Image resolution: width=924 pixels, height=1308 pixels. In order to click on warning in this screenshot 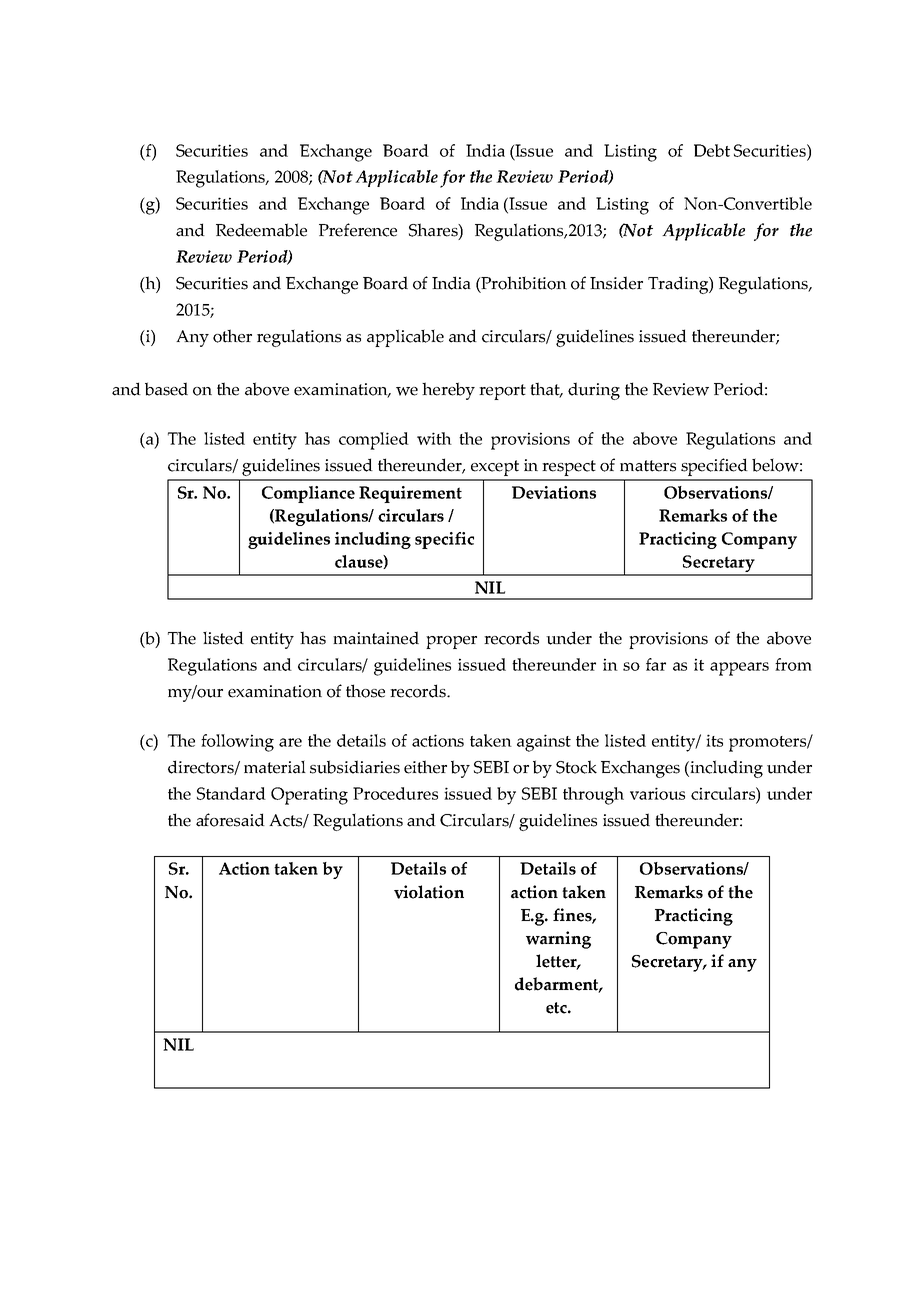, I will do `click(558, 940)`.
